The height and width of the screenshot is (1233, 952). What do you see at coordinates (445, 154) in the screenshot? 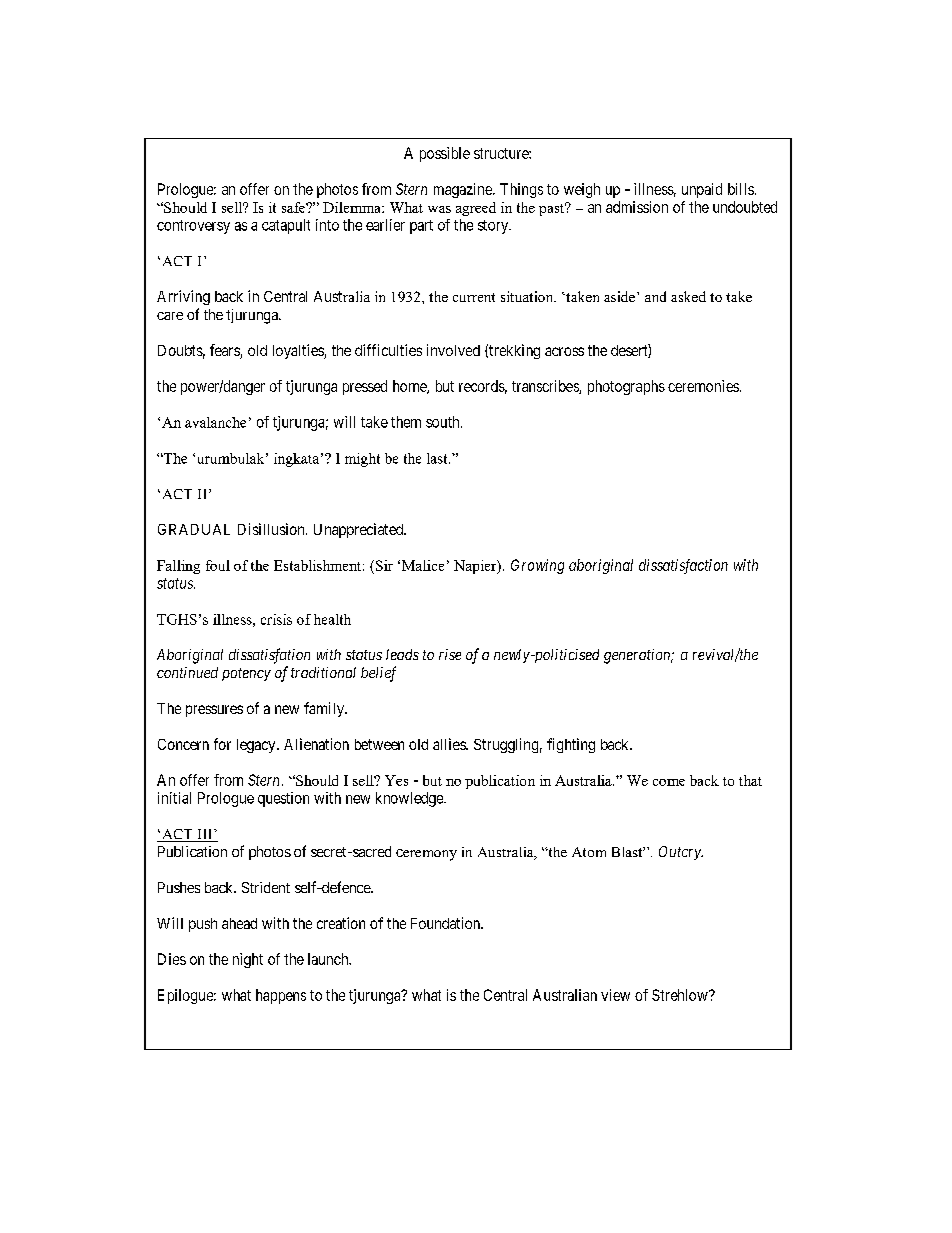
I see `possible` at bounding box center [445, 154].
